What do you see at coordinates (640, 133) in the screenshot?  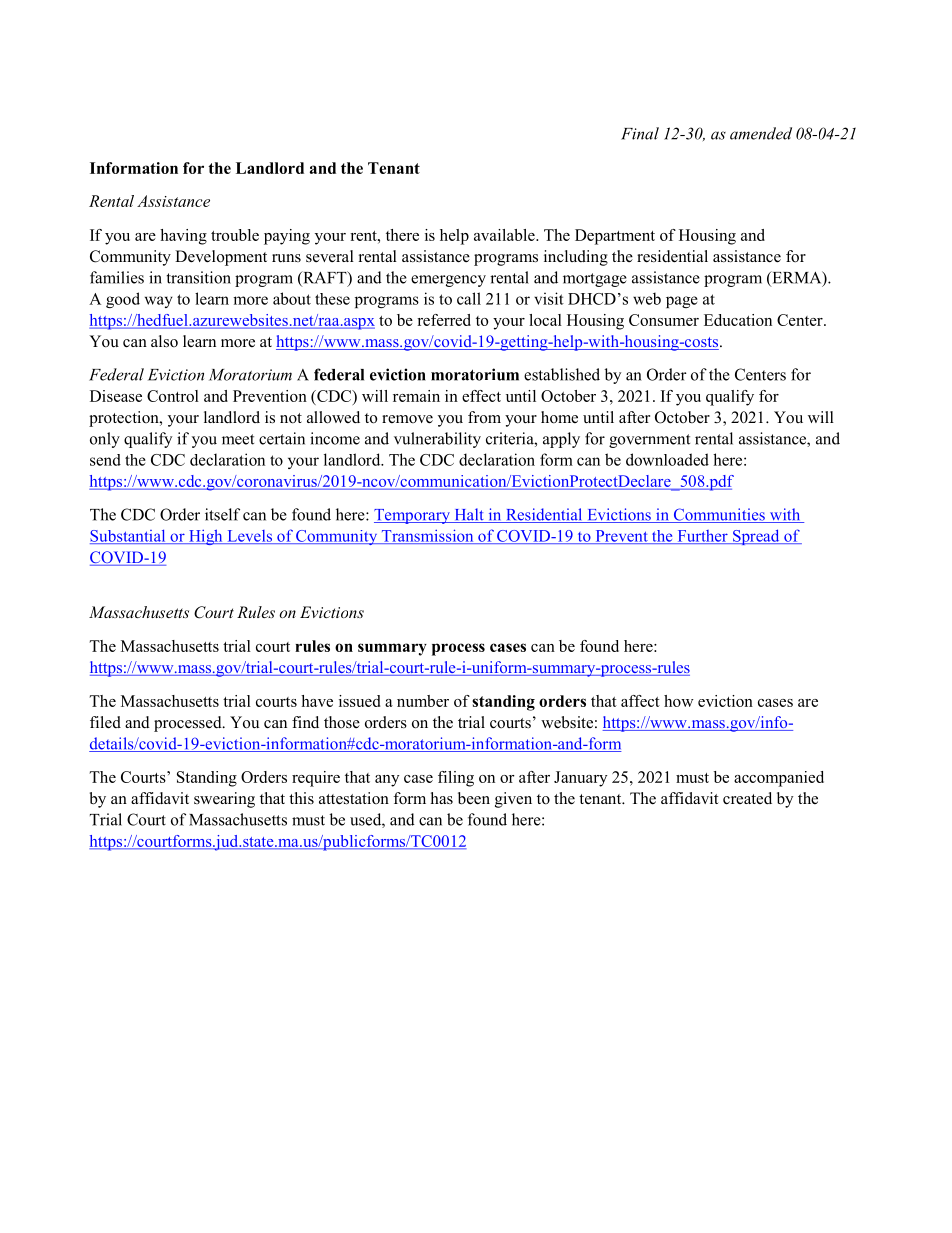 I see `Final` at bounding box center [640, 133].
